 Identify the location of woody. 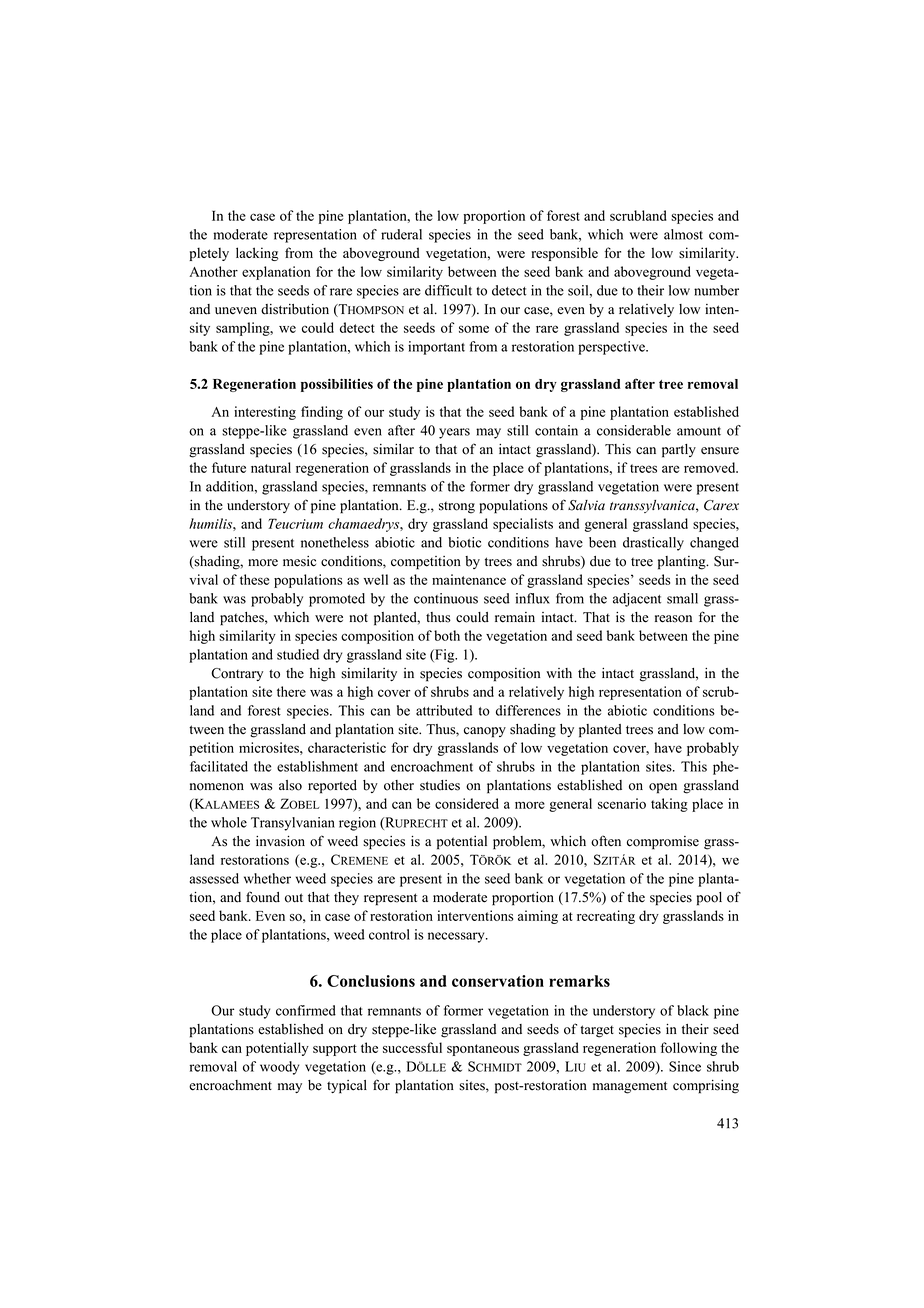
(279, 1068).
